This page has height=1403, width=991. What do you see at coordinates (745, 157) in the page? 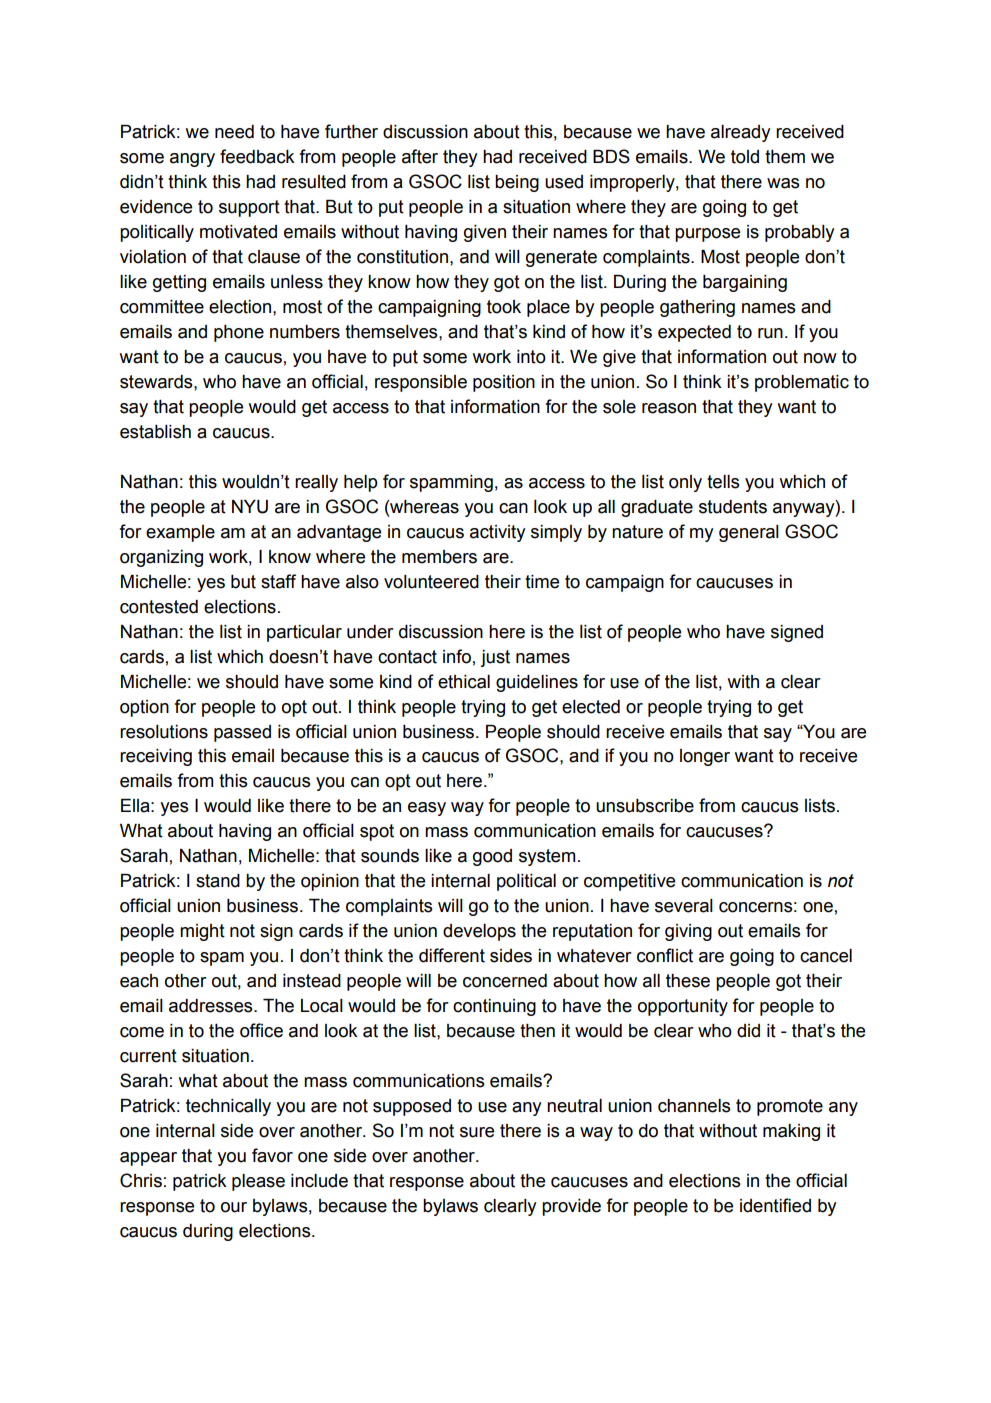
I see `told` at bounding box center [745, 157].
